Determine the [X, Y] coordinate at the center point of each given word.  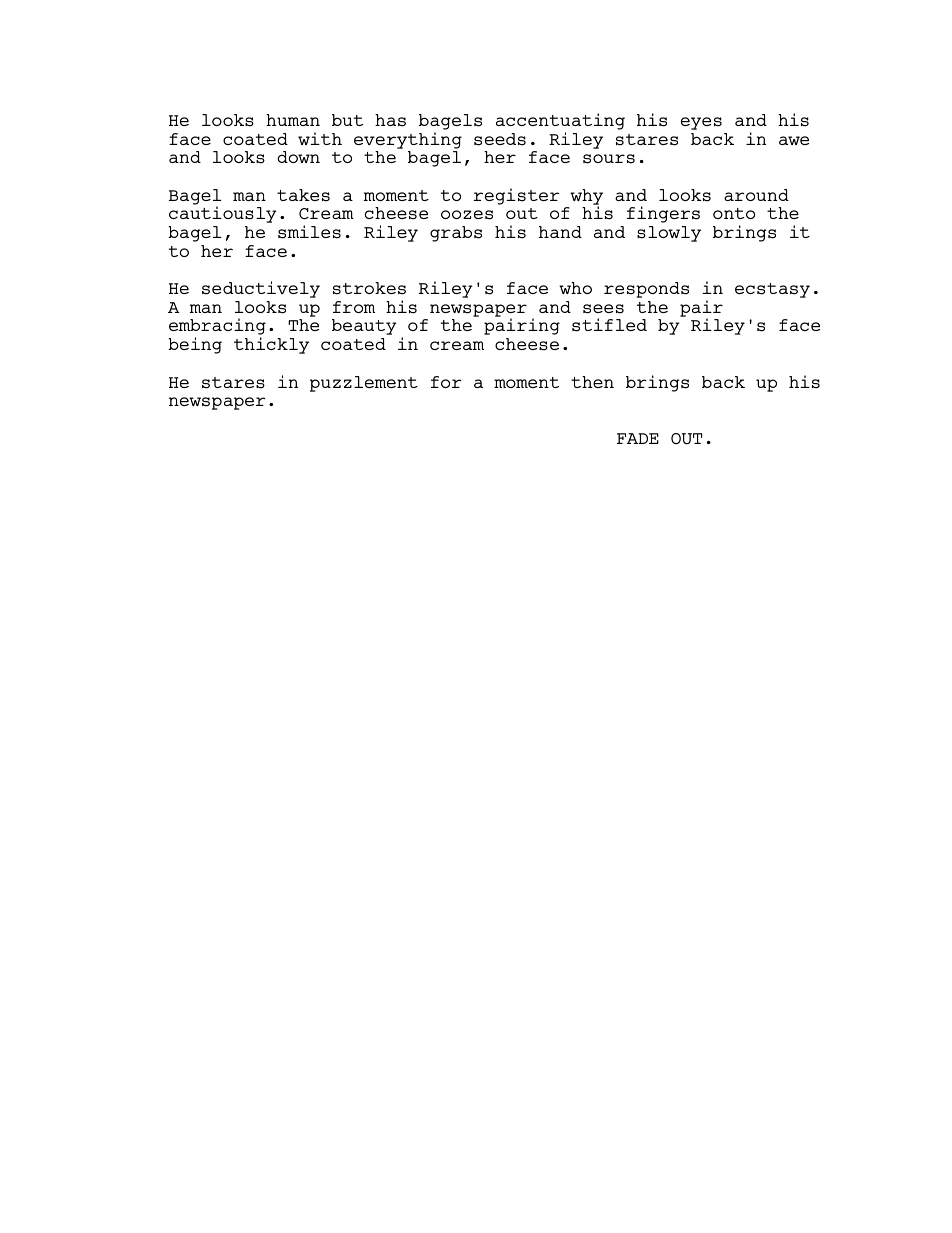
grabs [456, 234]
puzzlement [364, 384]
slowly [669, 234]
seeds [500, 139]
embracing [217, 328]
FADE [638, 438]
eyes [701, 123]
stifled [609, 325]
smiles [309, 232]
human [293, 120]
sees [603, 309]
